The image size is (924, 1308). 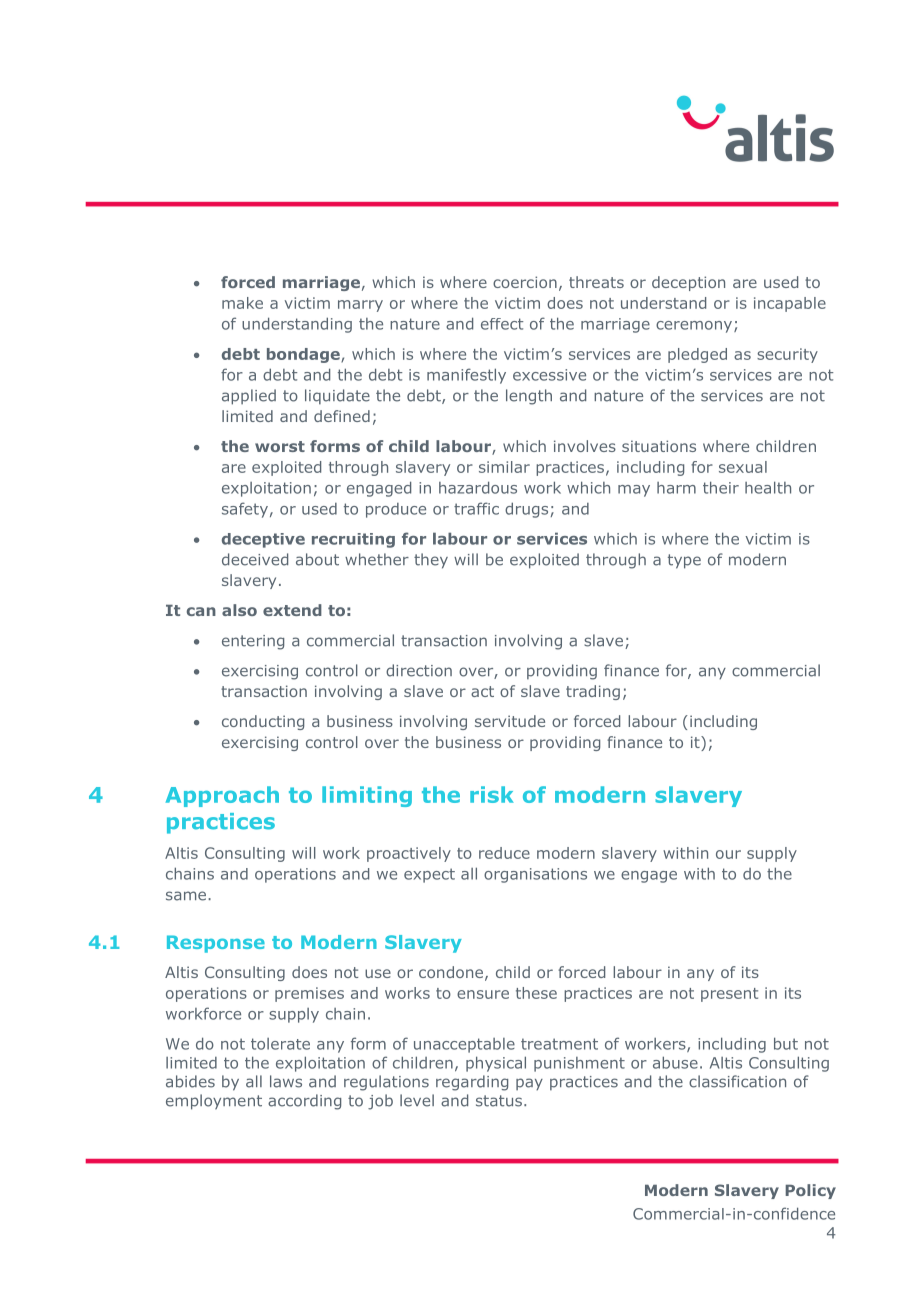 What do you see at coordinates (721, 487) in the screenshot?
I see `their` at bounding box center [721, 487].
